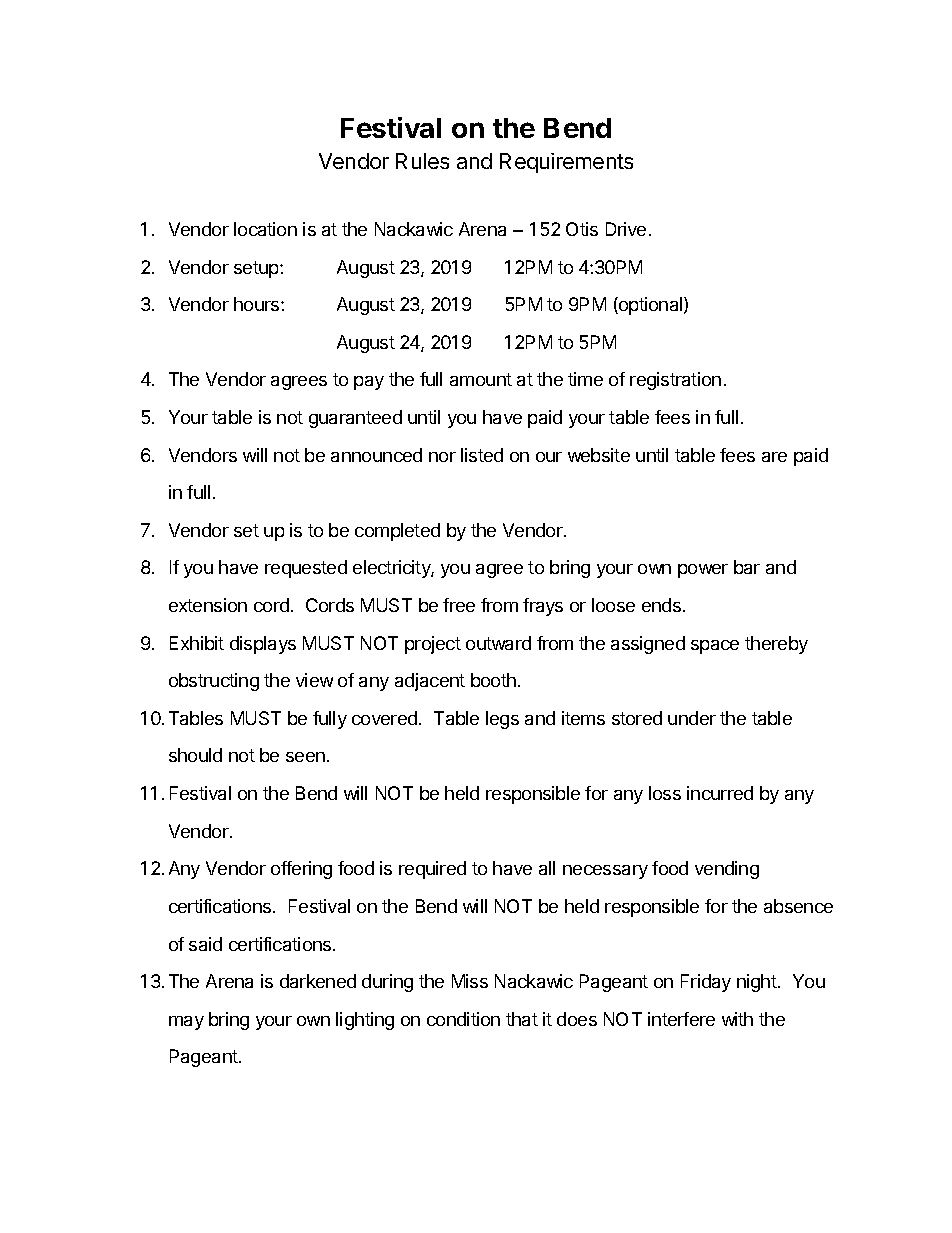 The height and width of the image is (1233, 952). What do you see at coordinates (318, 981) in the image?
I see `darkened` at bounding box center [318, 981].
